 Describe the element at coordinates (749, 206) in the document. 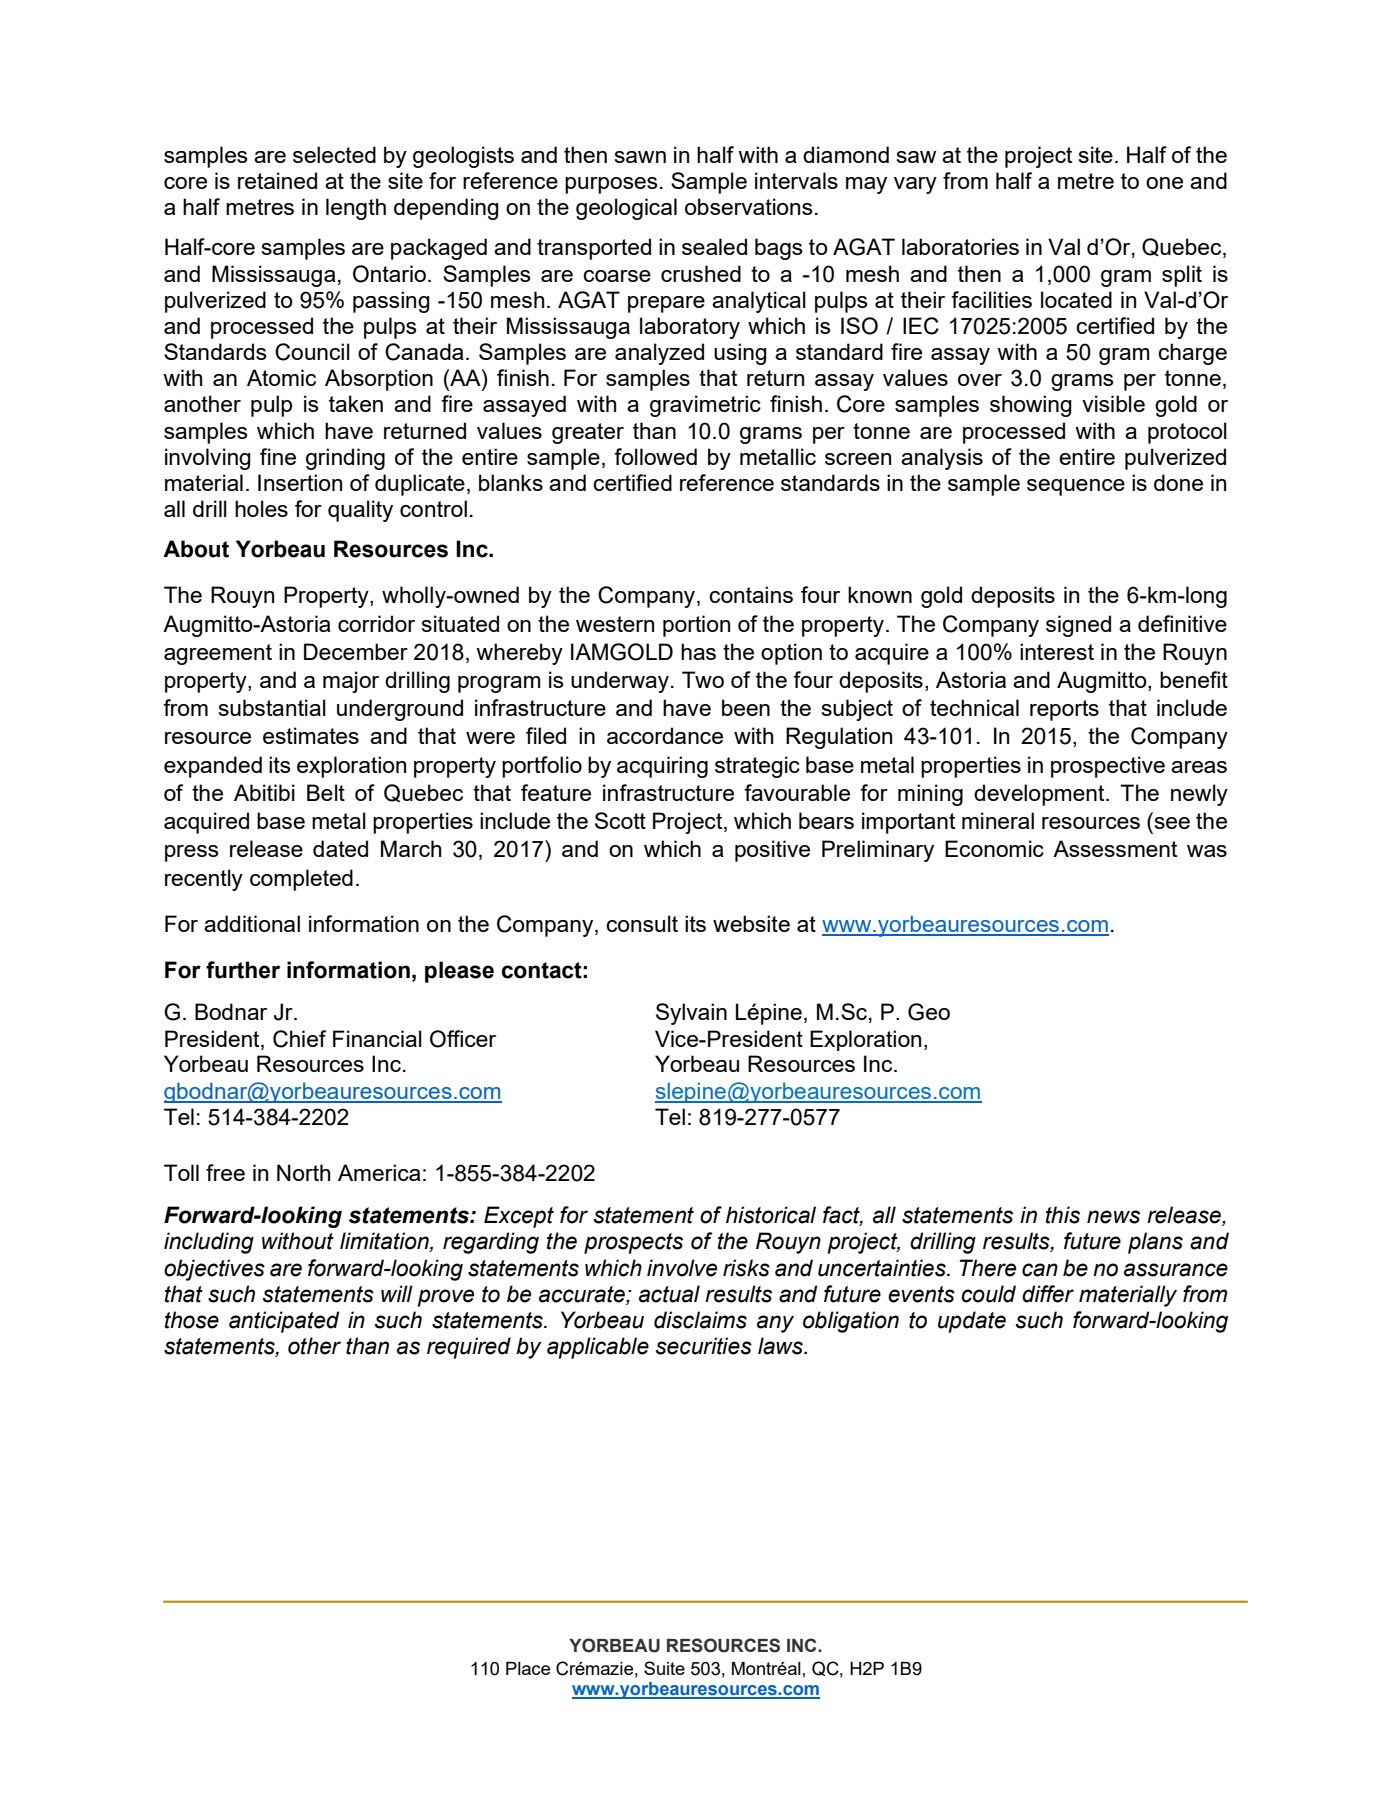

I see `observations` at that location.
